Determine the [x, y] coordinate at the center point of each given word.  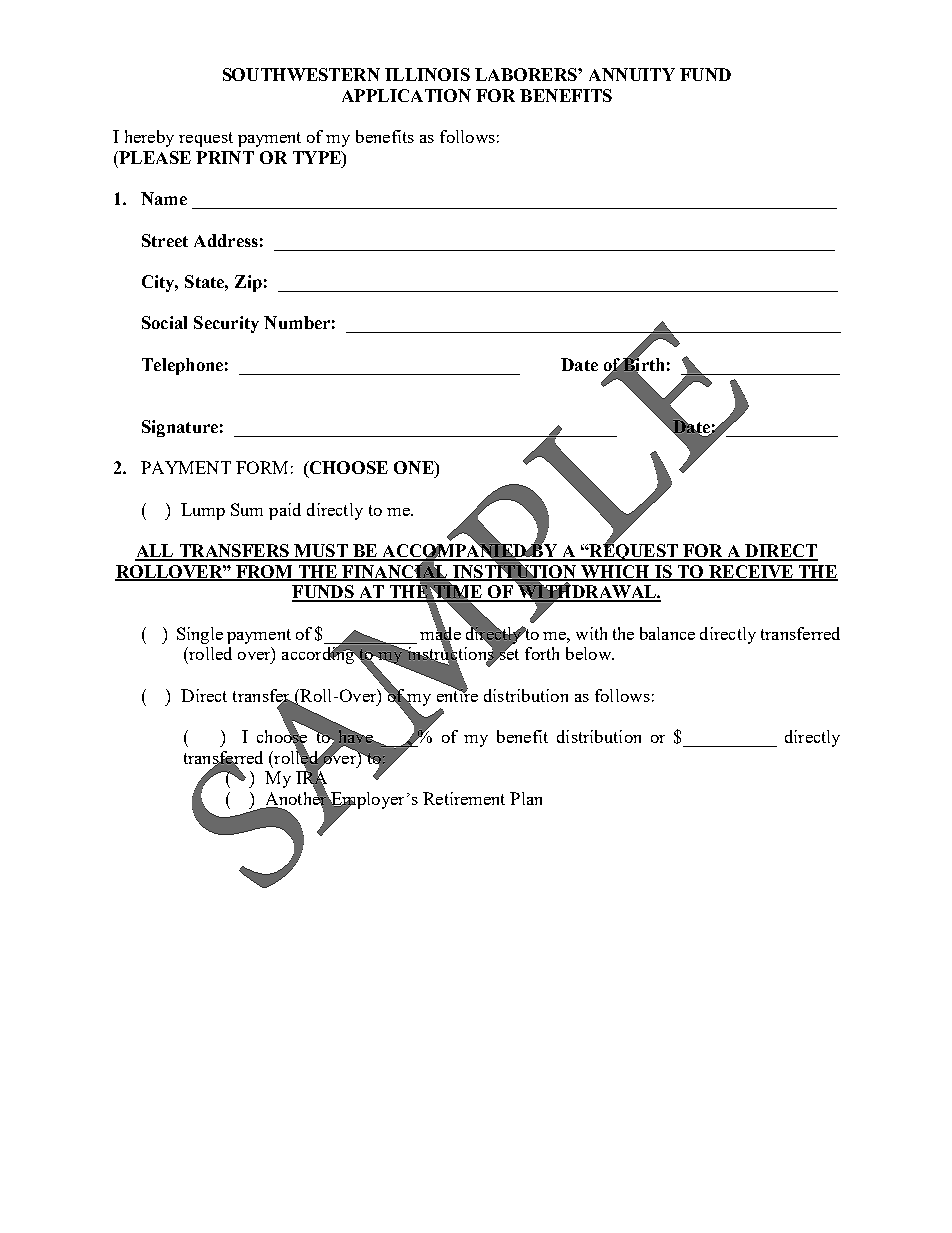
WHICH [615, 572]
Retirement [464, 798]
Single [200, 635]
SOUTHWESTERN [301, 74]
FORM [262, 467]
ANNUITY [632, 74]
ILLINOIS [427, 74]
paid [285, 511]
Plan [526, 798]
